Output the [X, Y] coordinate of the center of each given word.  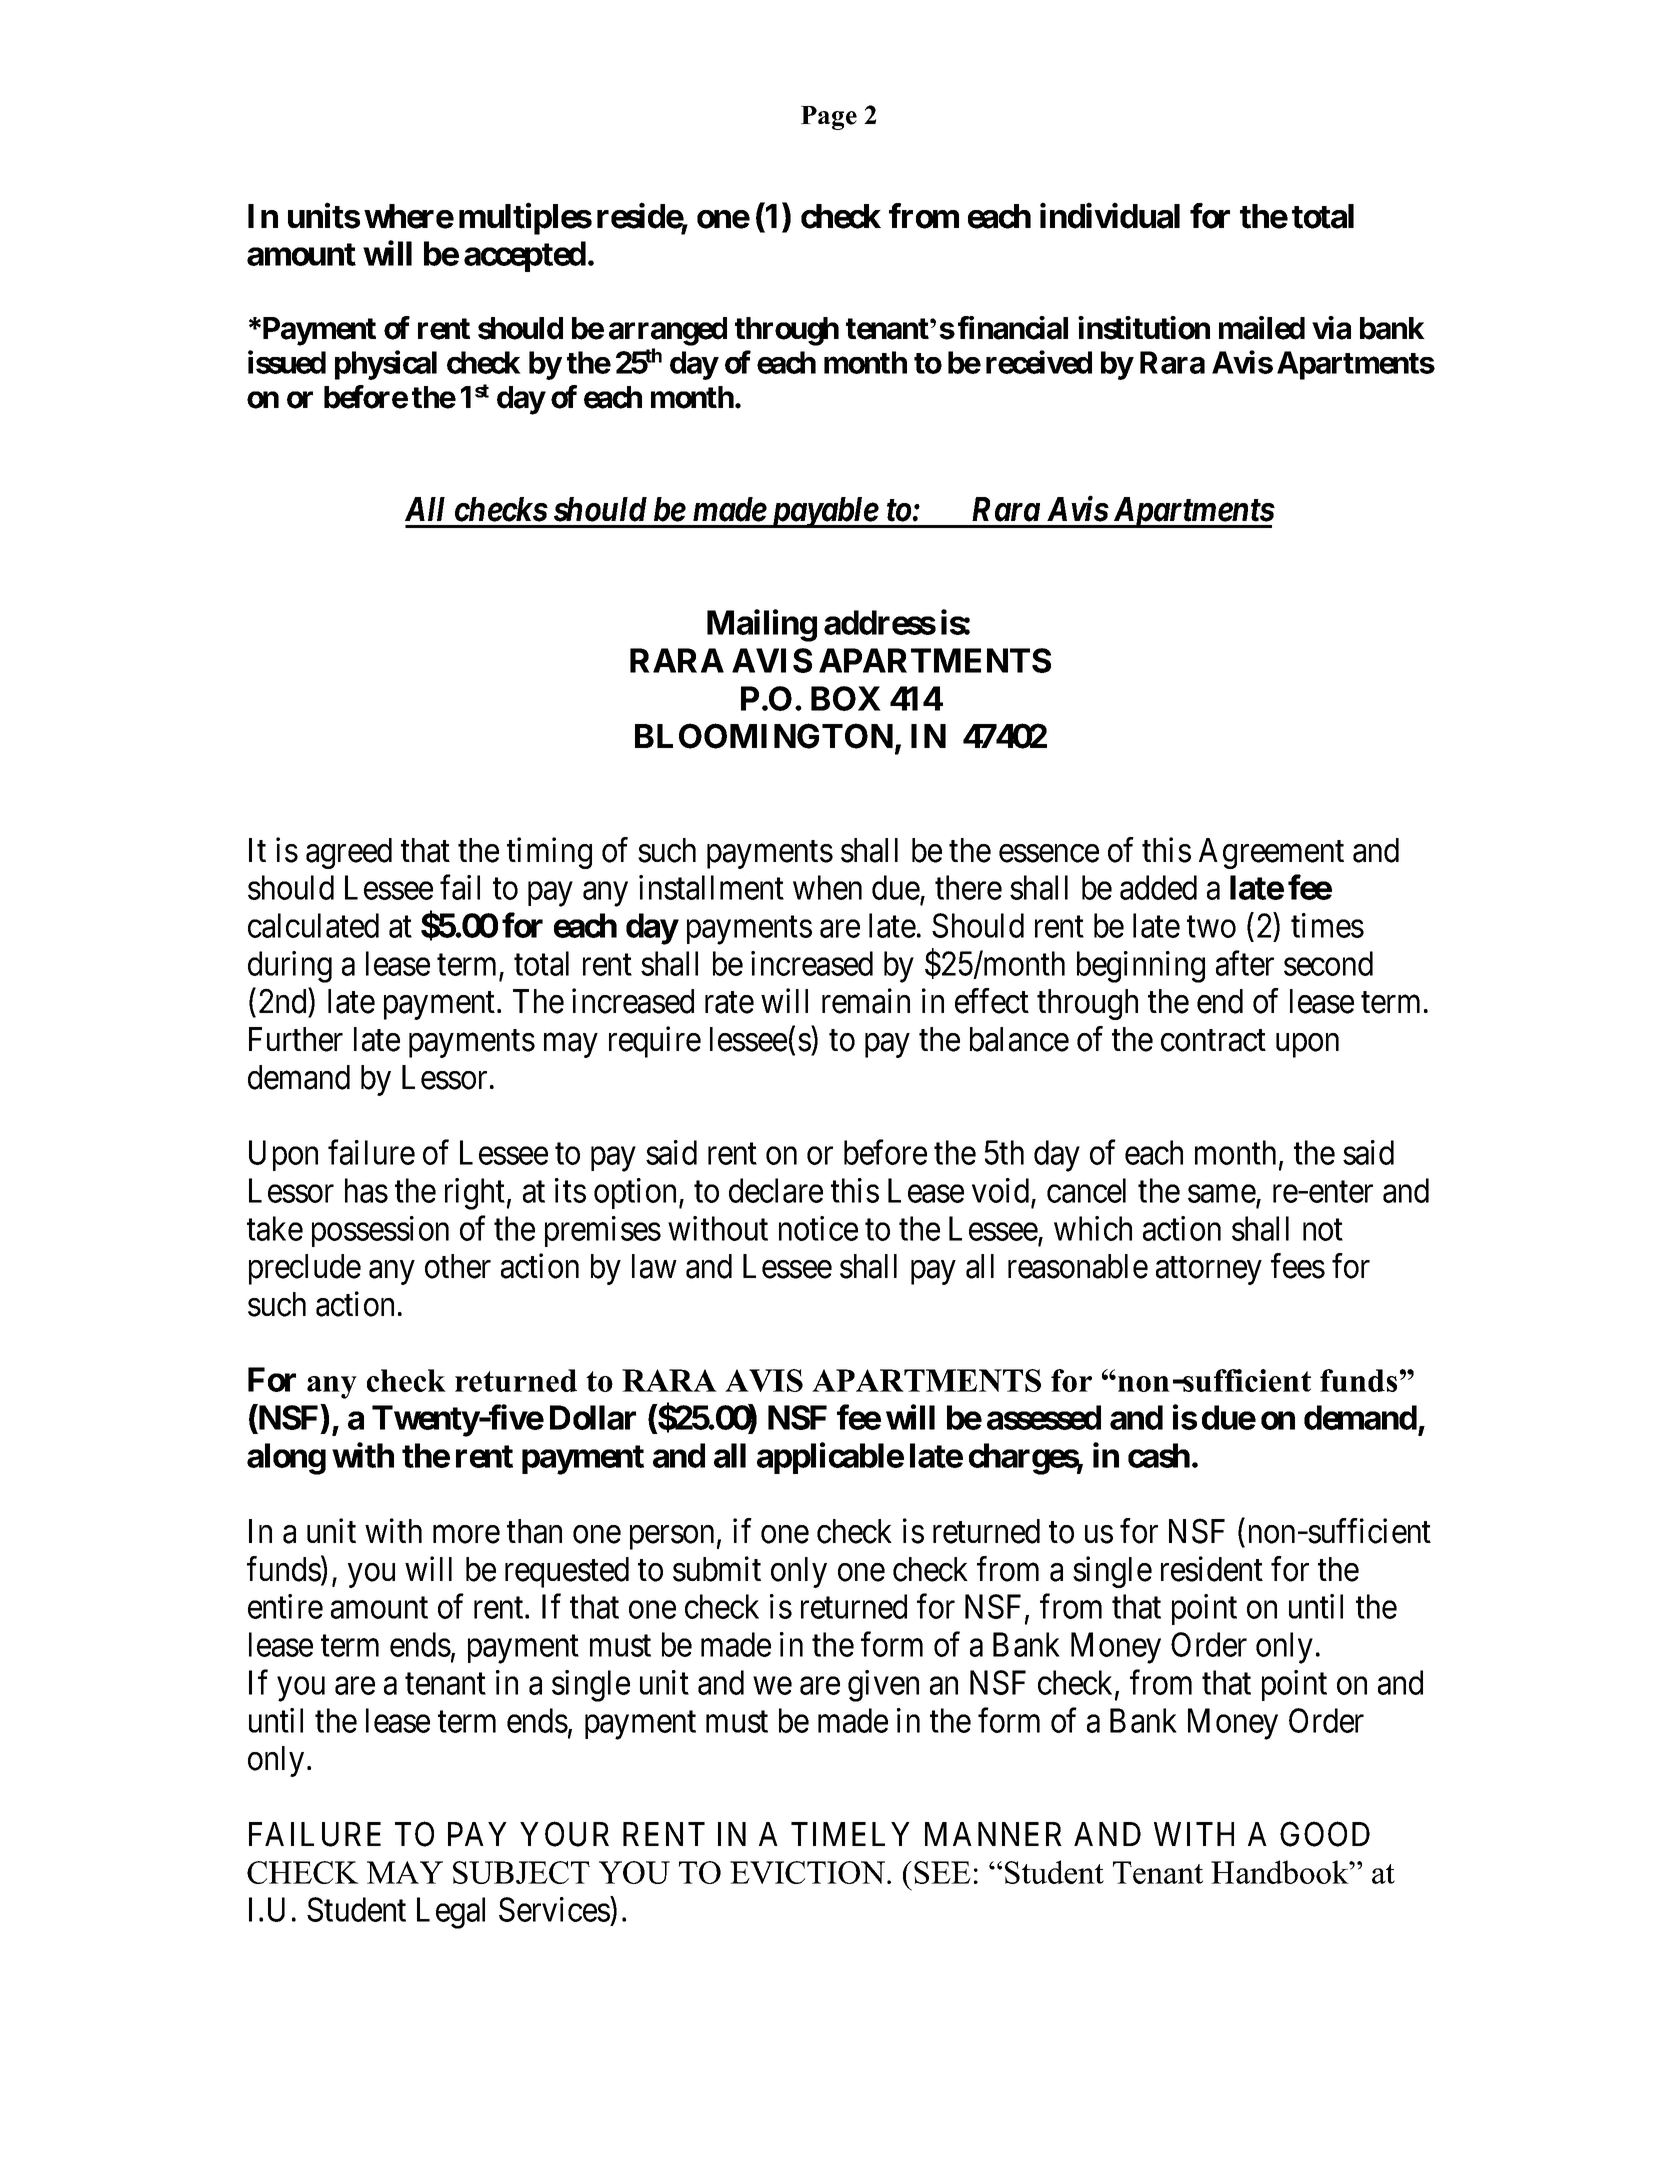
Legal [451, 1913]
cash [1159, 1455]
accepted [525, 256]
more [466, 1535]
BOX [846, 698]
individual [1110, 216]
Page [829, 118]
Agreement [1271, 853]
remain [866, 1001]
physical [386, 365]
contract [1213, 1041]
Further [296, 1039]
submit [717, 1569]
